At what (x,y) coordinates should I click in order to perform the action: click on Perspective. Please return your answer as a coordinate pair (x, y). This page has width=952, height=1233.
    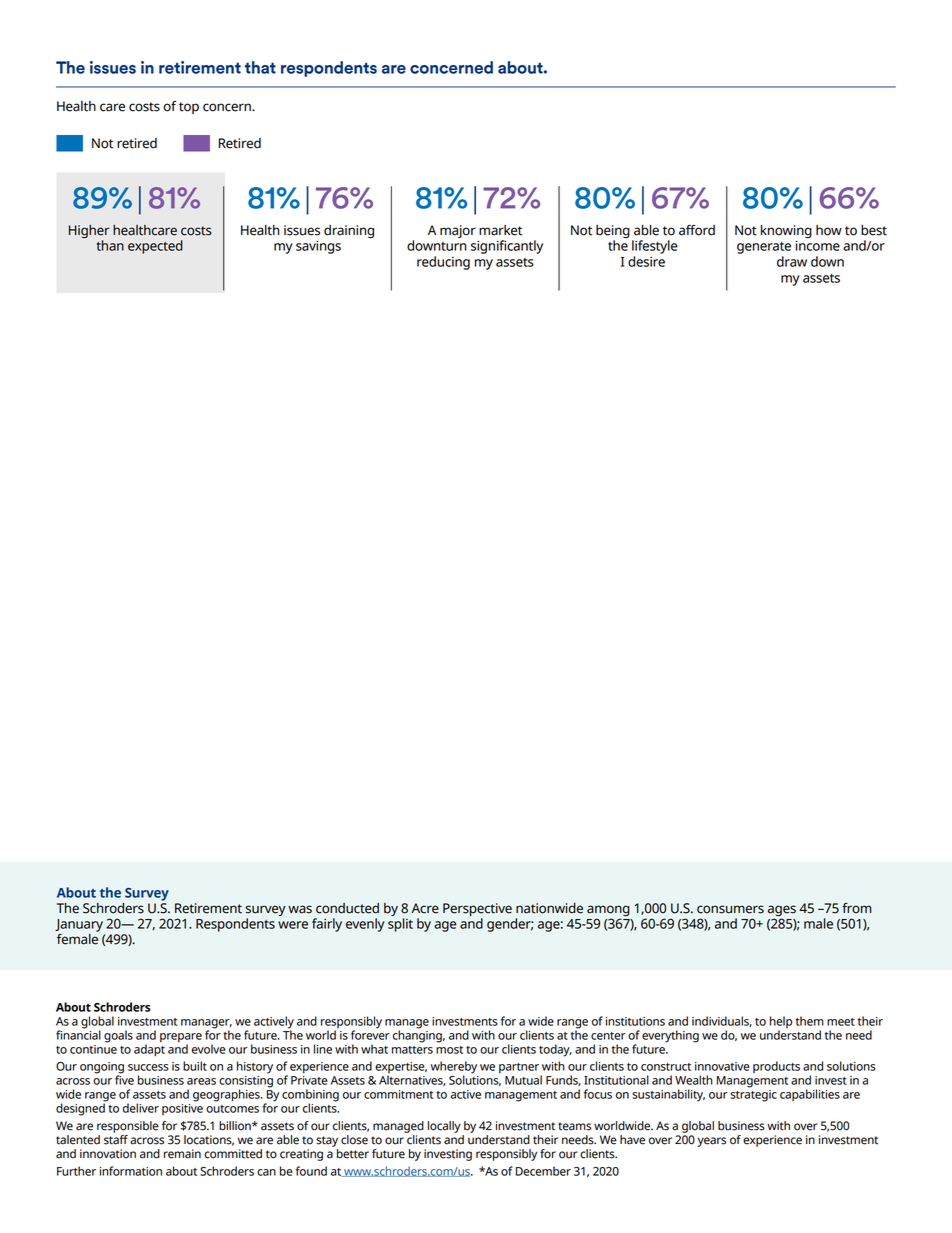
    Looking at the image, I should click on (477, 911).
